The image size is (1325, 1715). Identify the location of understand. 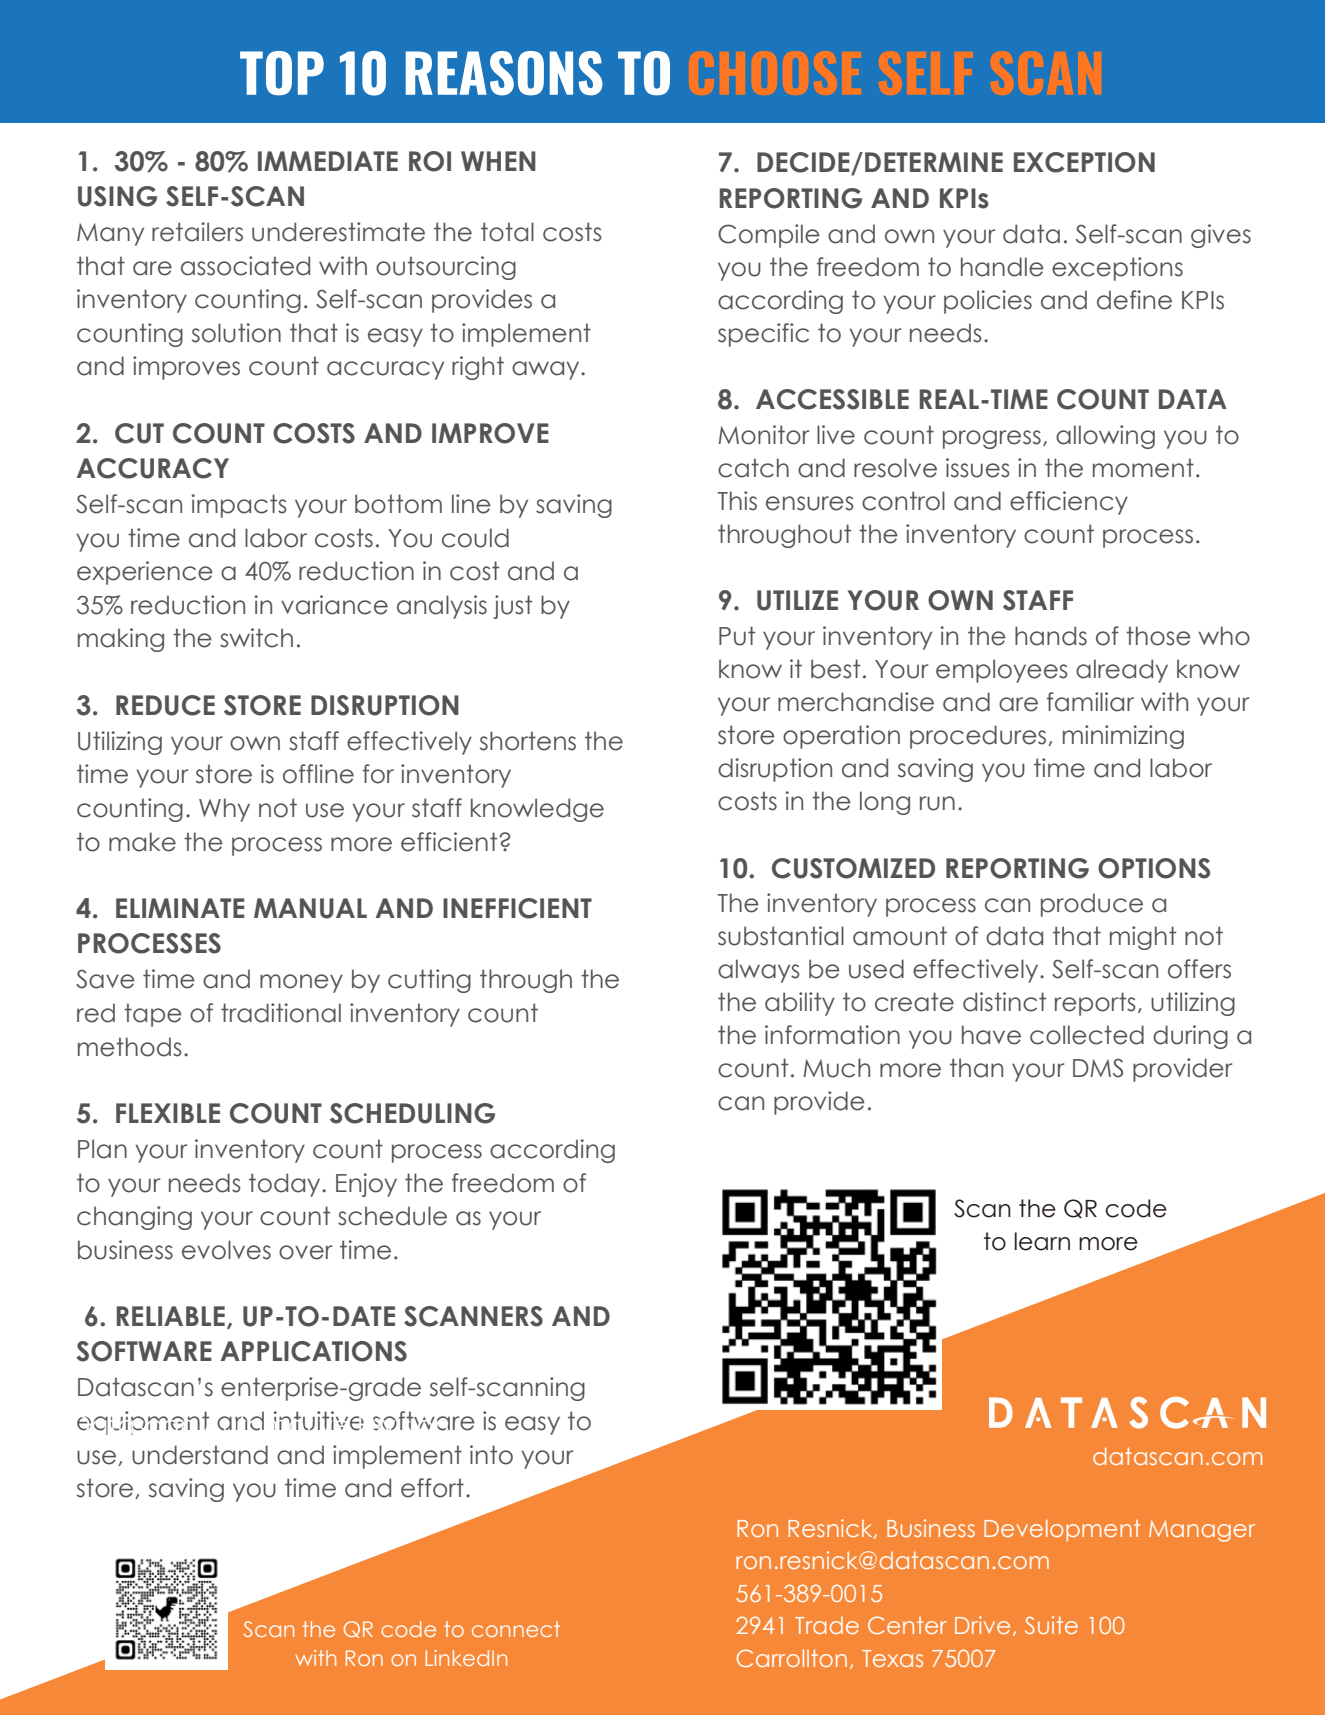
(200, 1455).
